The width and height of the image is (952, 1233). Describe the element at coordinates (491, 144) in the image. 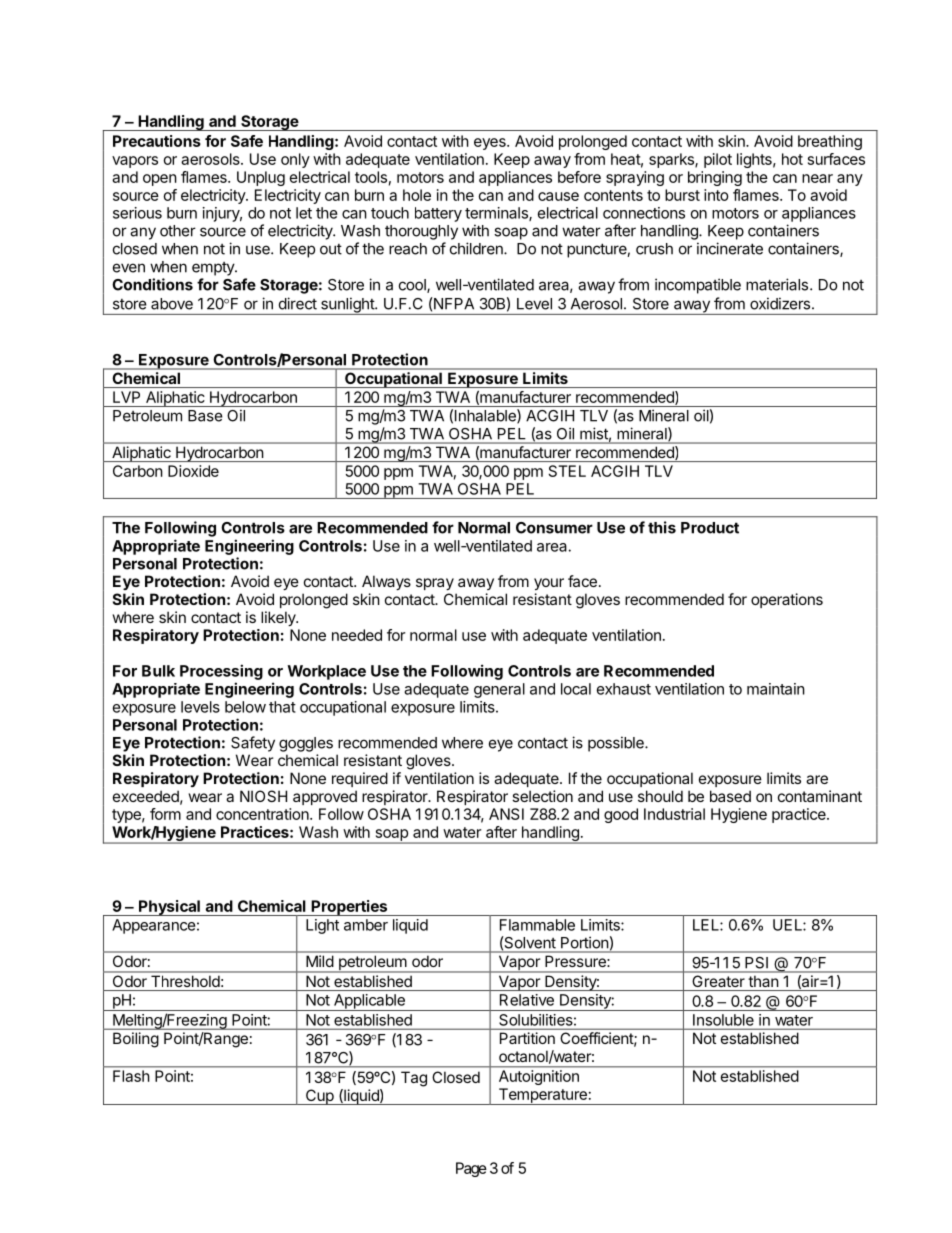

I see `eyes` at that location.
